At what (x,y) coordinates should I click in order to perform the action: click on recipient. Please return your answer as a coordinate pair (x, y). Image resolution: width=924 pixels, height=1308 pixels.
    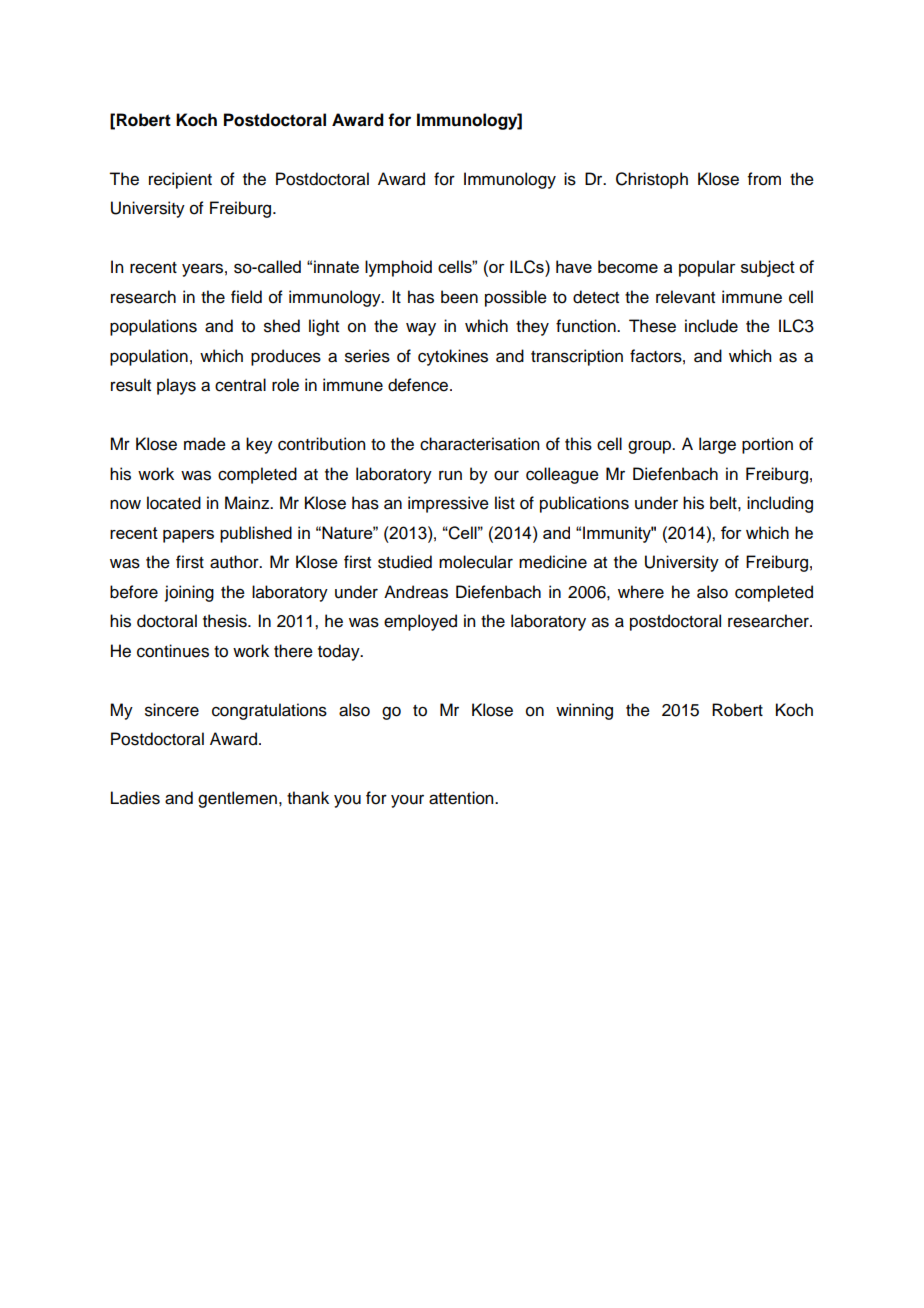
    Looking at the image, I should click on (180, 180).
